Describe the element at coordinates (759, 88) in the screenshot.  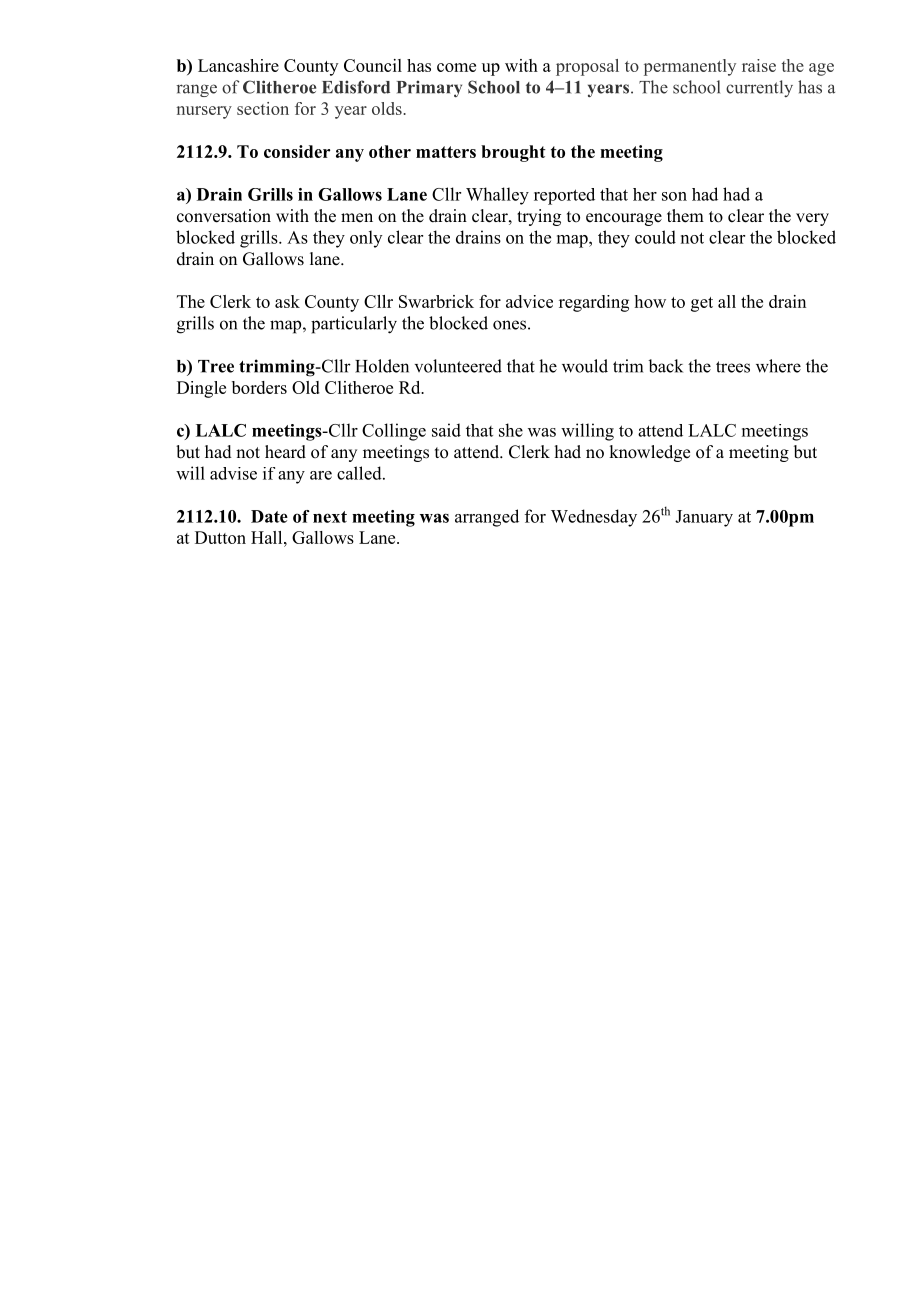
I see `currently` at that location.
